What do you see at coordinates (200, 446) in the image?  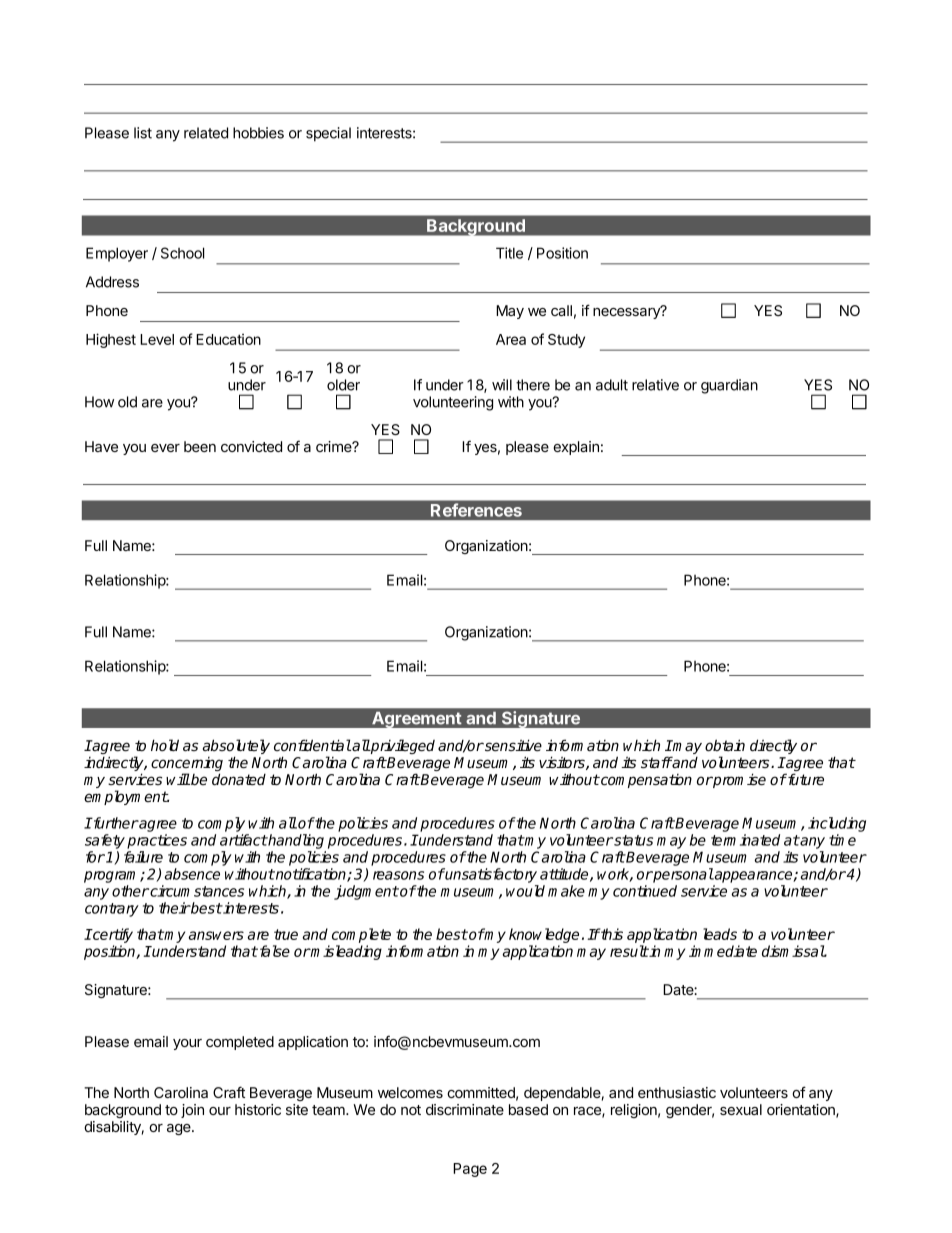 I see `been` at bounding box center [200, 446].
